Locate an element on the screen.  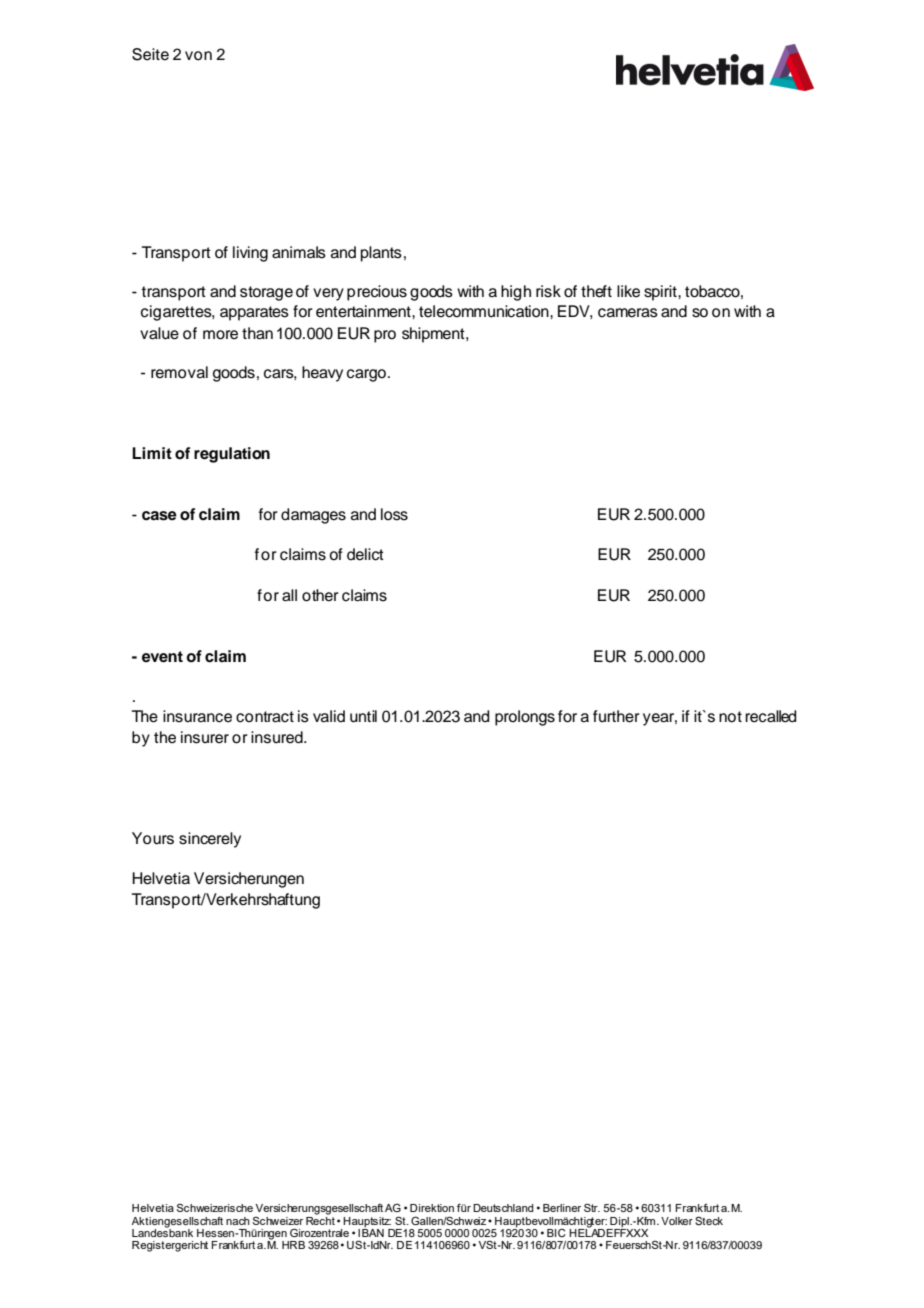
not is located at coordinates (730, 717).
